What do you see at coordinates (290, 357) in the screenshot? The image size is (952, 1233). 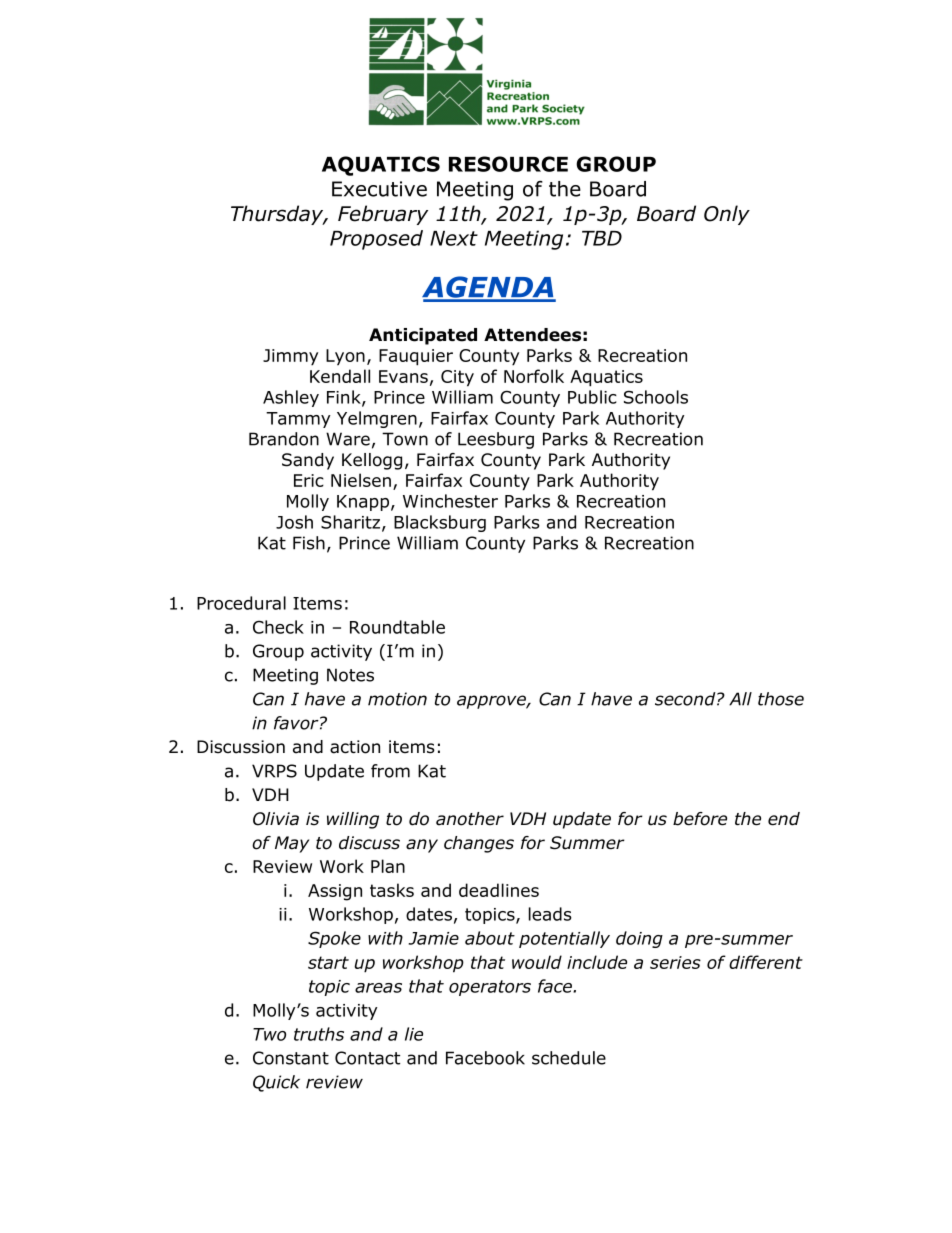 I see `Jimmy` at bounding box center [290, 357].
